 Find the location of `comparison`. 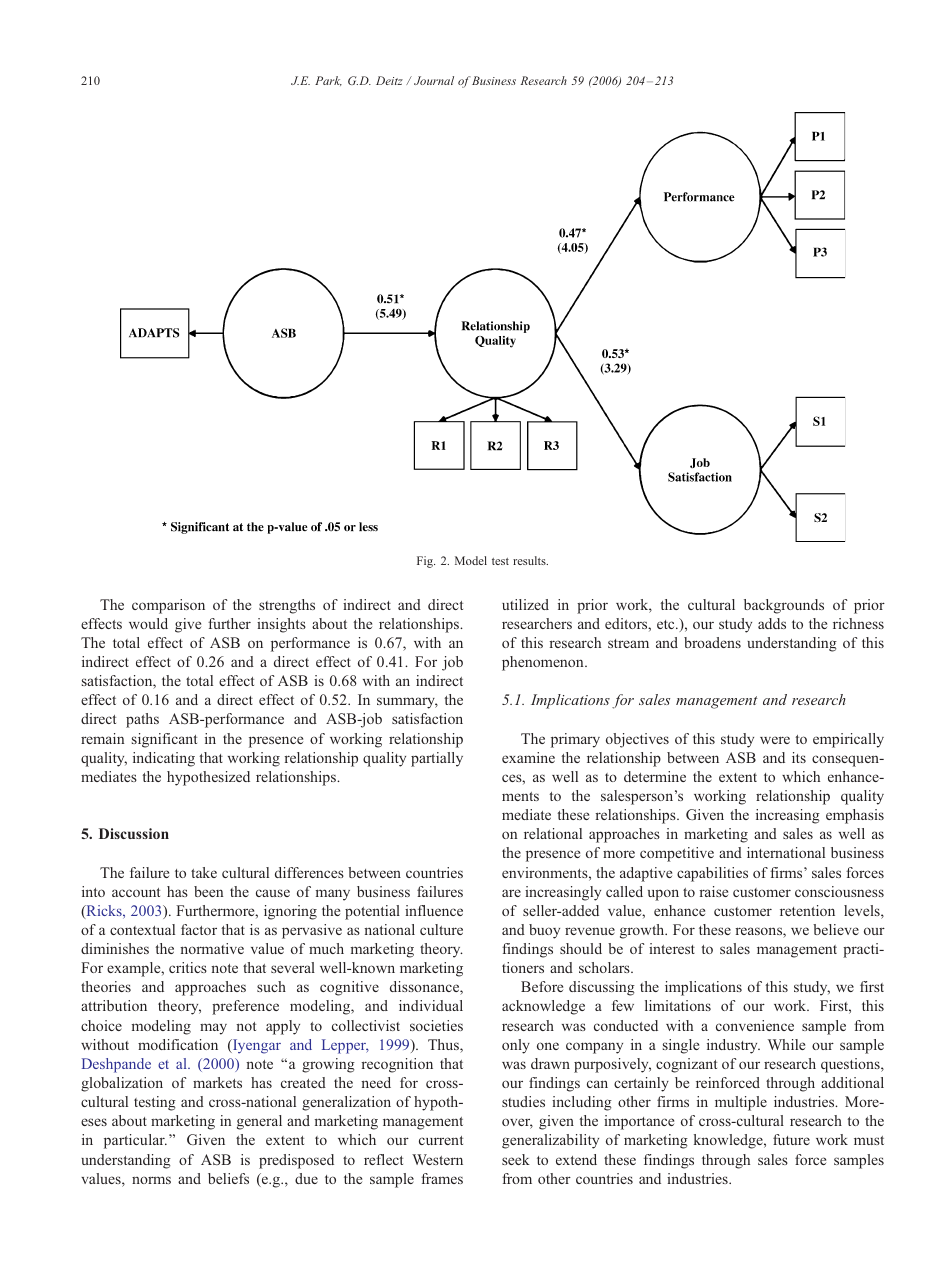

comparison is located at coordinates (168, 606).
